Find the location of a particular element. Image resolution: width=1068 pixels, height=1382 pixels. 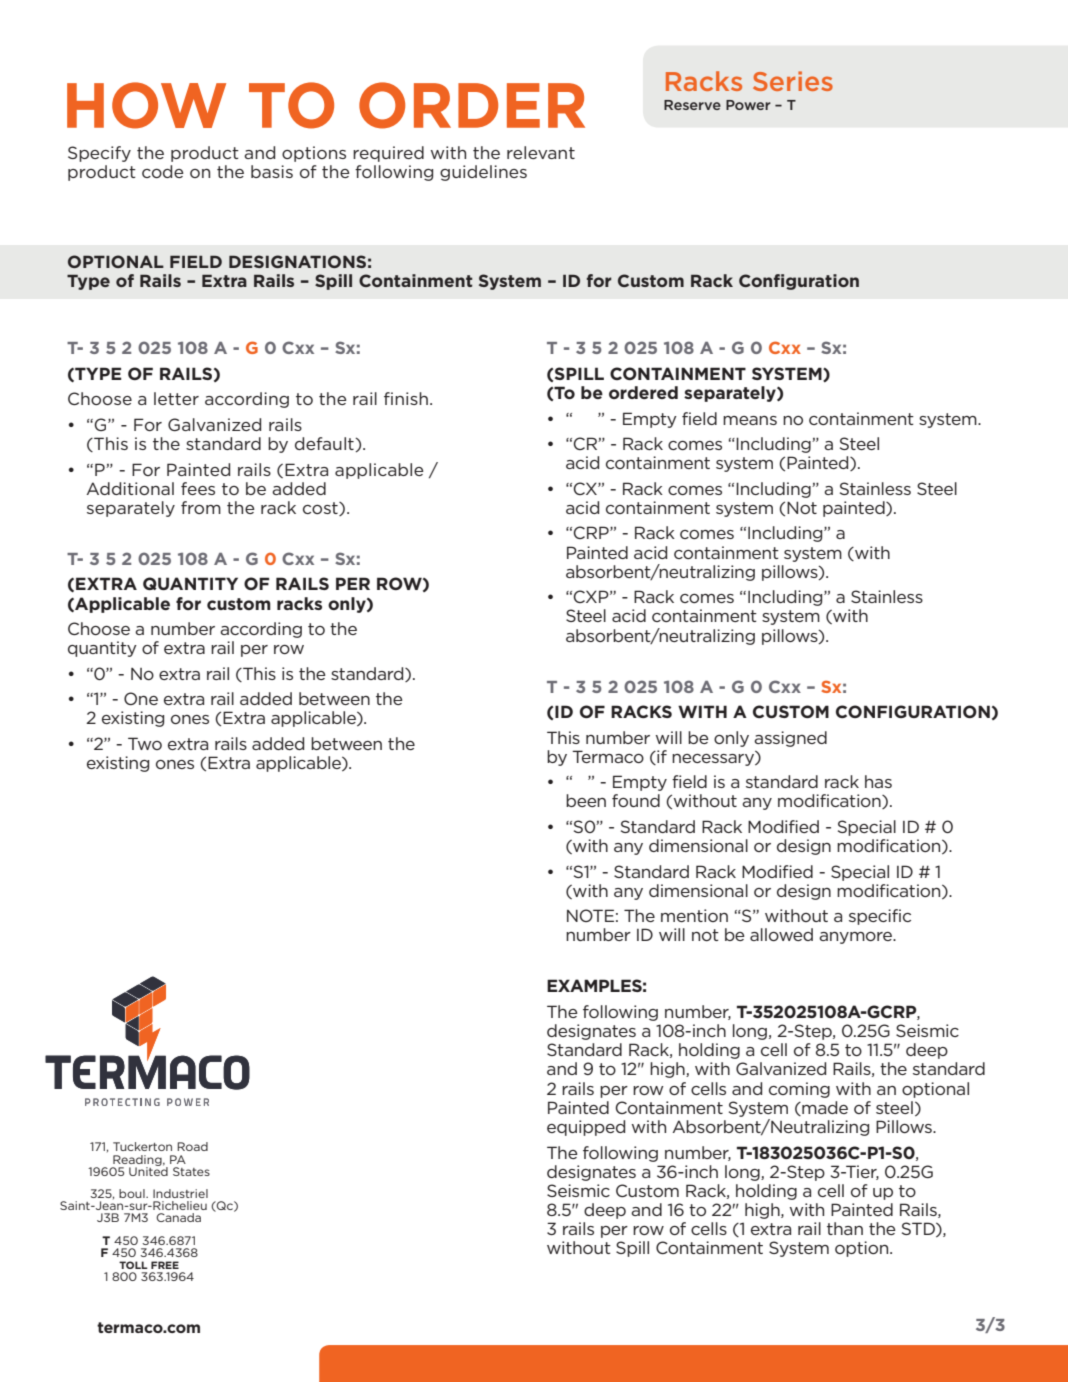

equipped is located at coordinates (586, 1128).
